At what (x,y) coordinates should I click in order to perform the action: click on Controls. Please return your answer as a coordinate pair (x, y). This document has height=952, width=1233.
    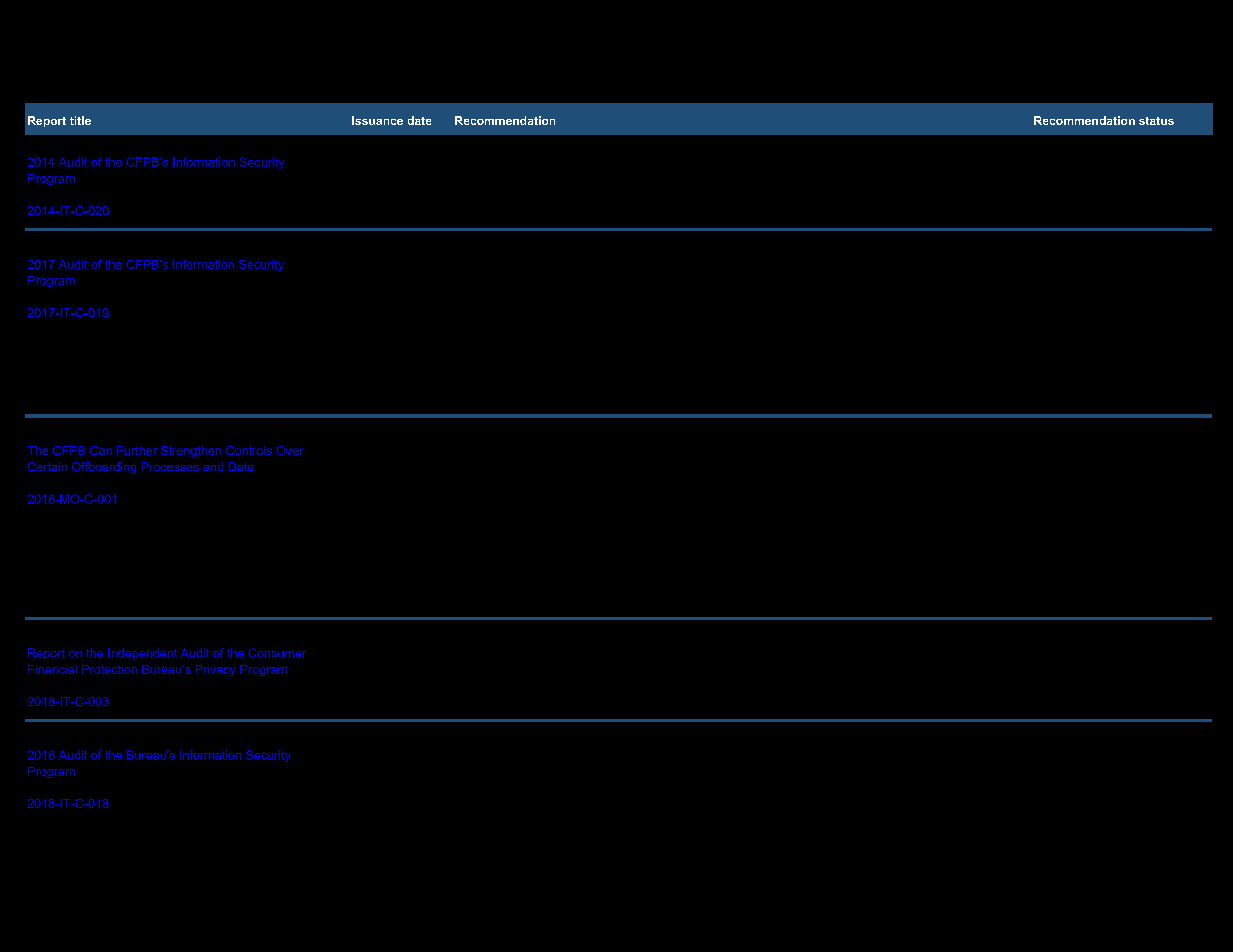
    Looking at the image, I should click on (249, 450).
